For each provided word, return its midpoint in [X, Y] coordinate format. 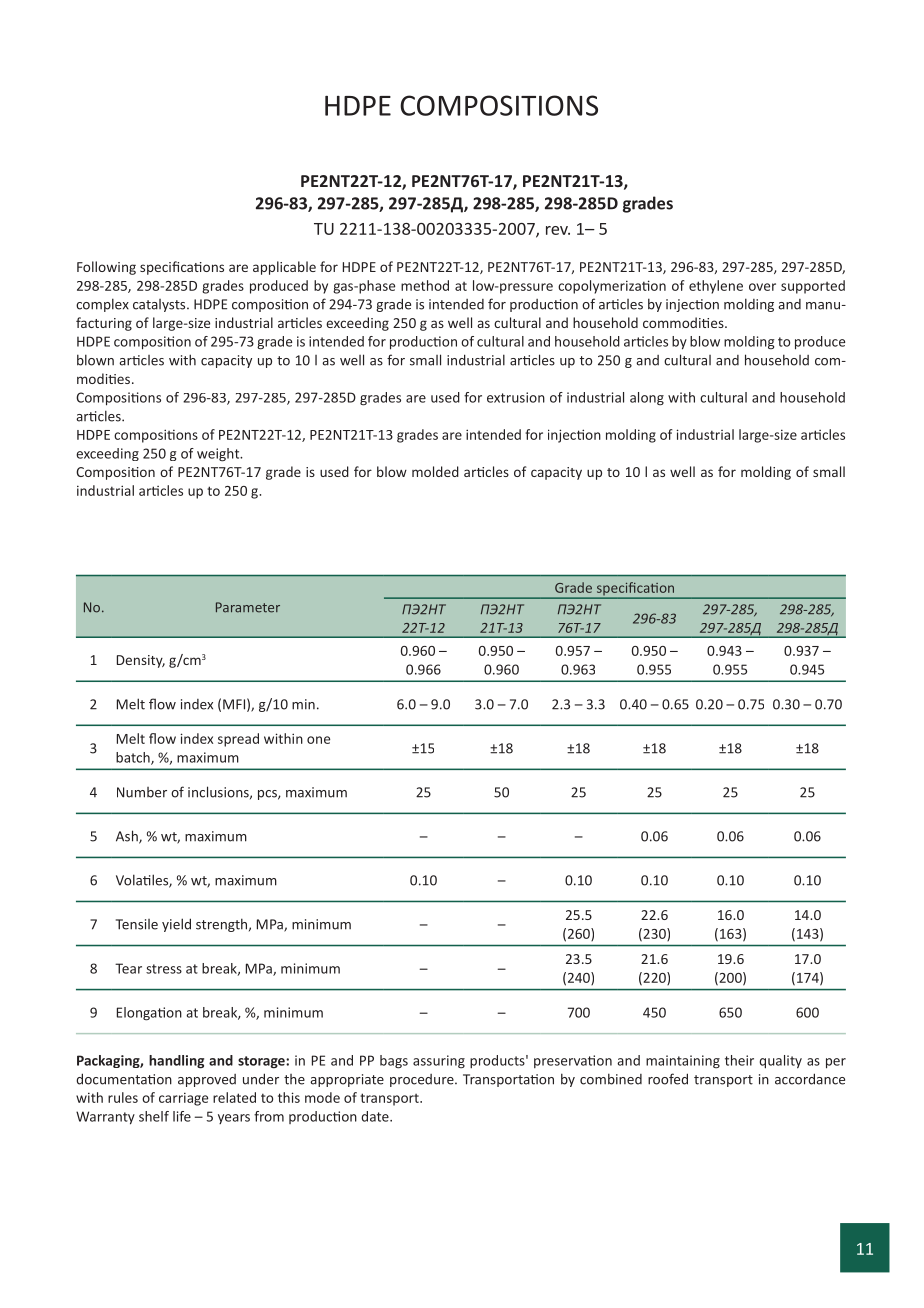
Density [141, 661]
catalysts [160, 305]
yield [176, 925]
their [739, 1060]
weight [219, 455]
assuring [439, 1062]
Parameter [248, 607]
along [647, 399]
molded [435, 471]
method [425, 285]
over [762, 287]
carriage [183, 1099]
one [318, 740]
